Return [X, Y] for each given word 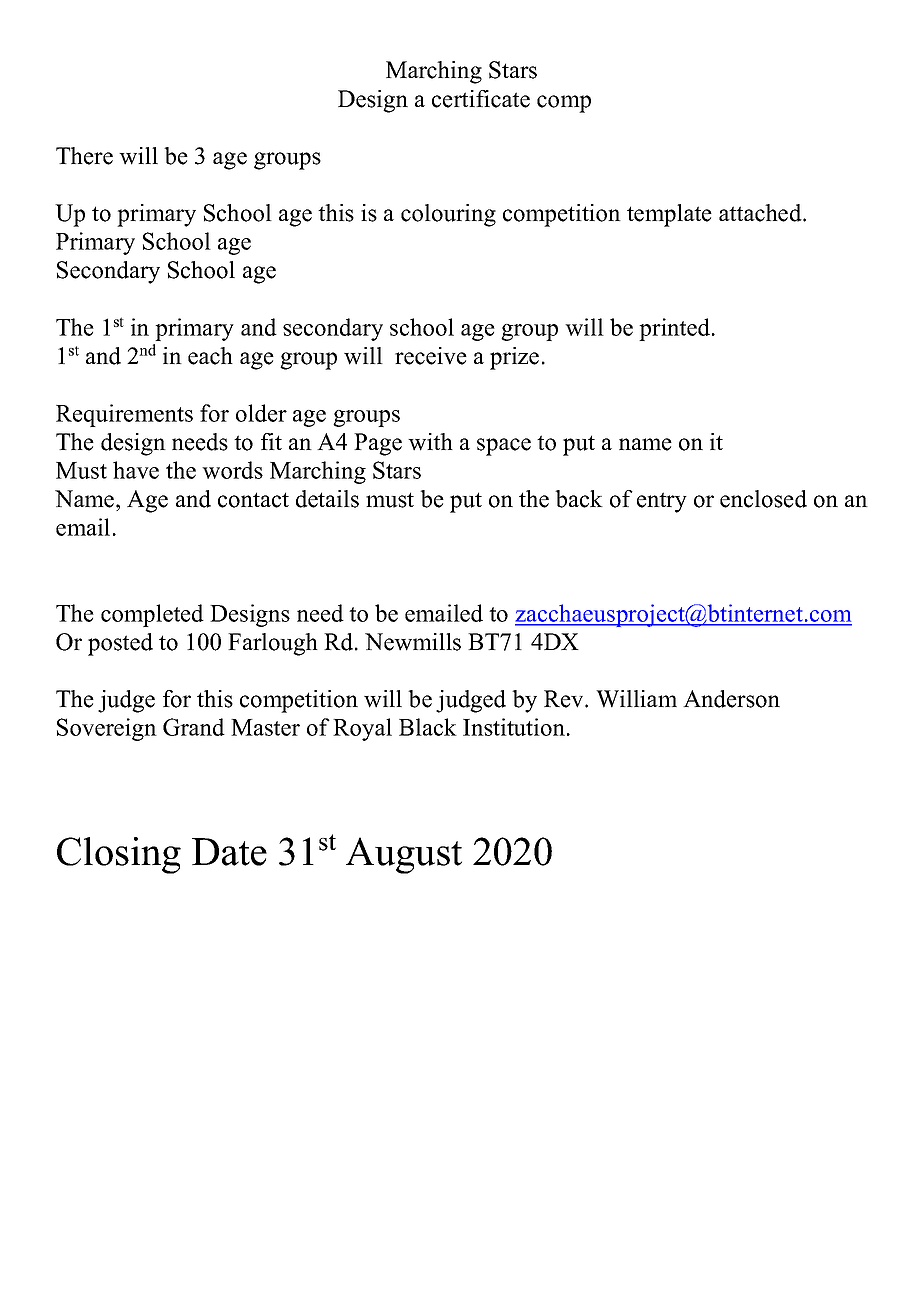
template [669, 215]
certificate [481, 99]
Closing [119, 855]
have [136, 470]
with [430, 442]
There [84, 156]
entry [662, 502]
